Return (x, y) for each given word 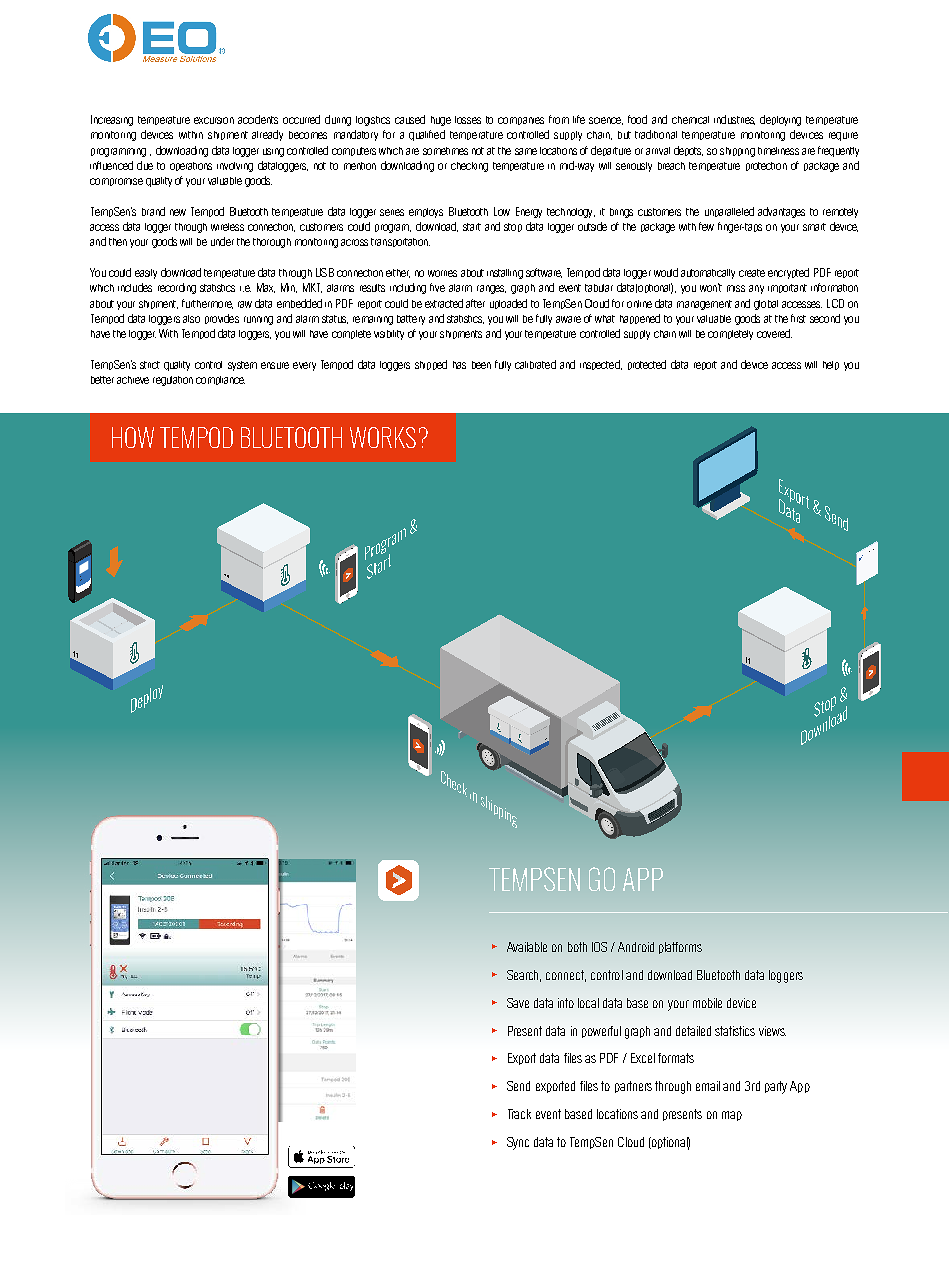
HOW (133, 437)
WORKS (383, 437)
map (732, 1116)
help (831, 365)
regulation (173, 381)
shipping (737, 152)
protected (647, 365)
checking (469, 167)
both (577, 947)
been (481, 365)
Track (519, 1114)
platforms (680, 948)
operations (191, 166)
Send (518, 1086)
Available (527, 947)
